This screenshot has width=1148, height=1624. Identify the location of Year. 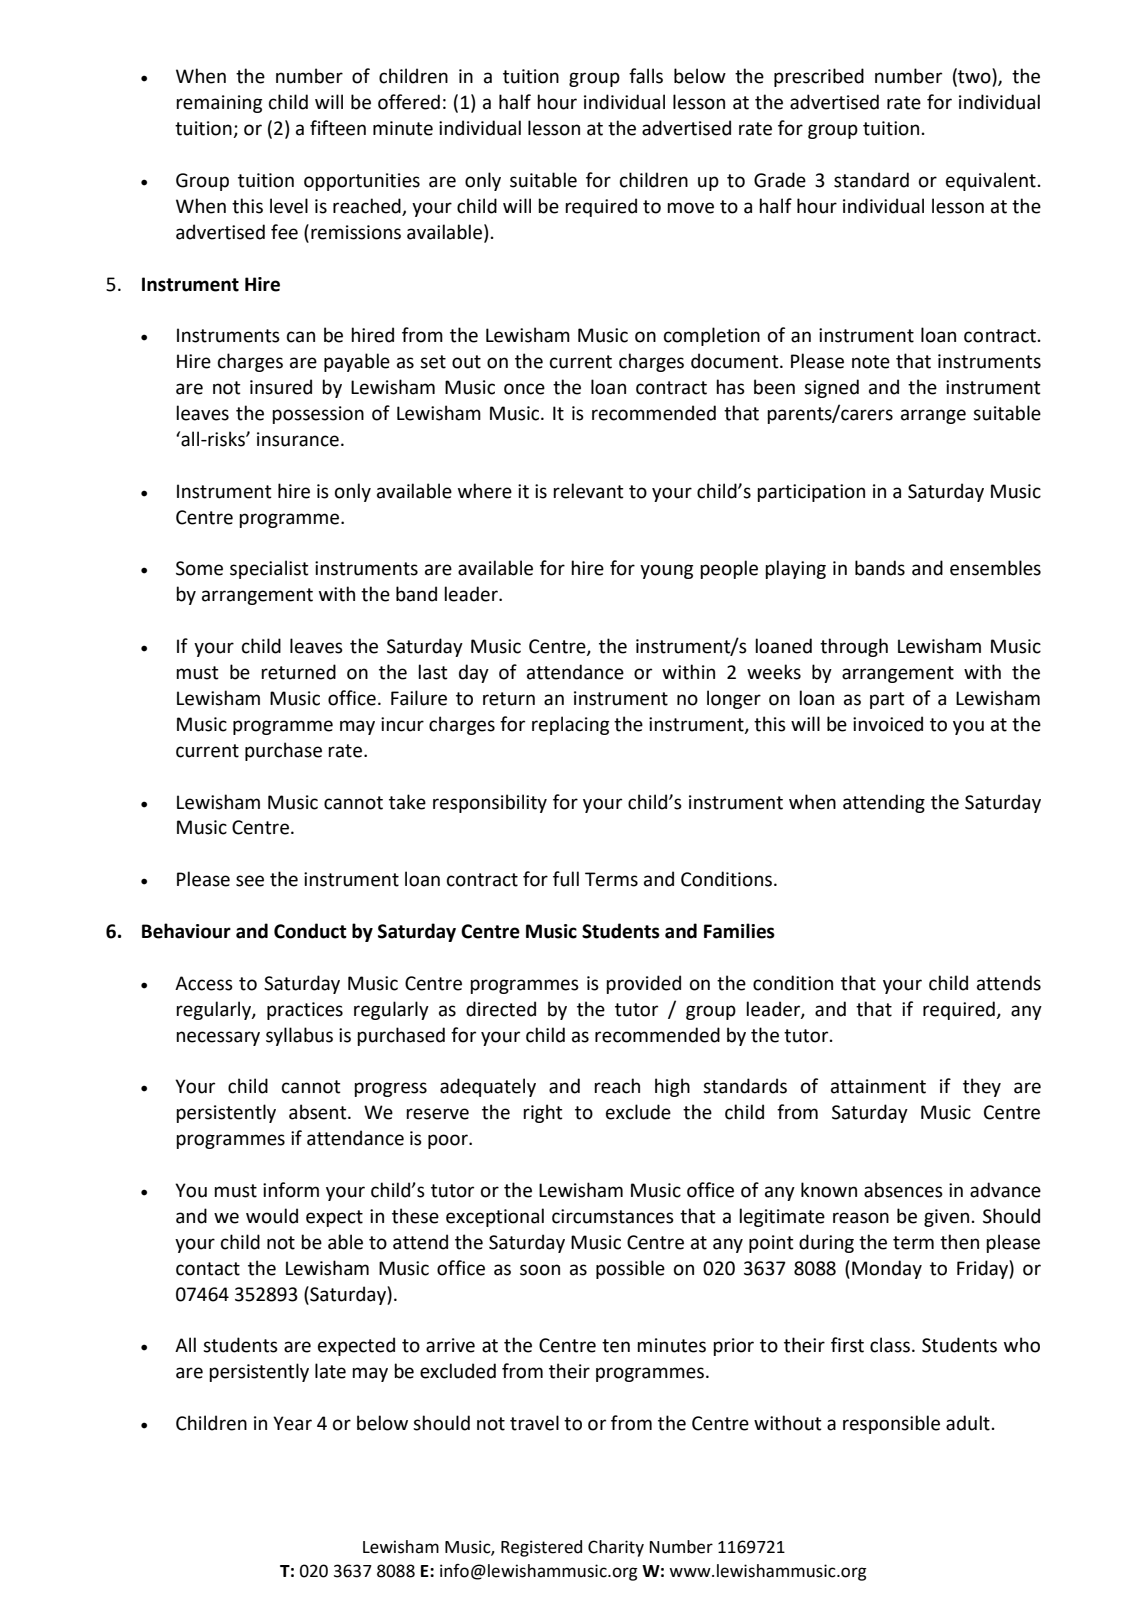
(292, 1423).
